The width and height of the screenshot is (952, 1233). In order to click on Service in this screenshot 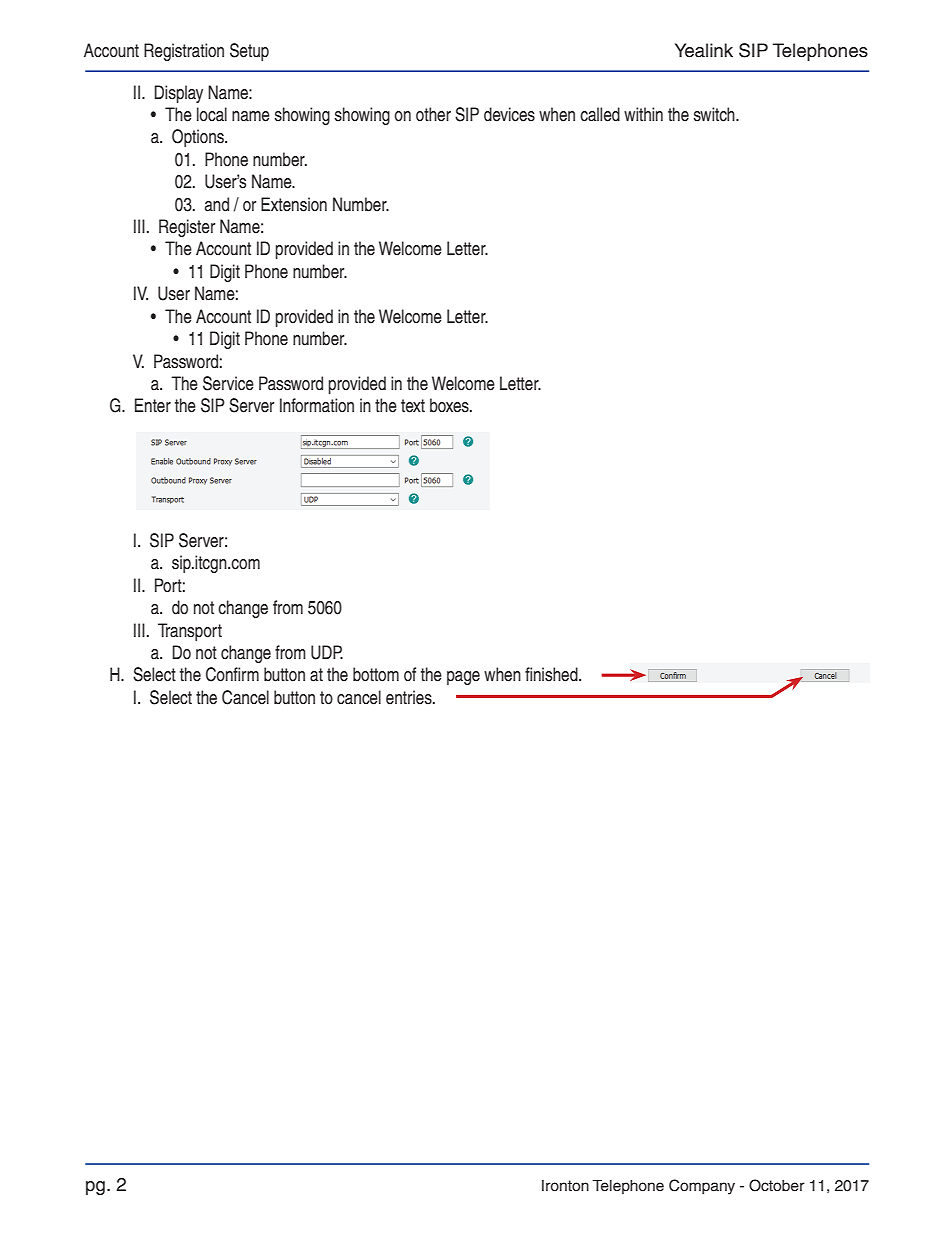, I will do `click(228, 383)`.
